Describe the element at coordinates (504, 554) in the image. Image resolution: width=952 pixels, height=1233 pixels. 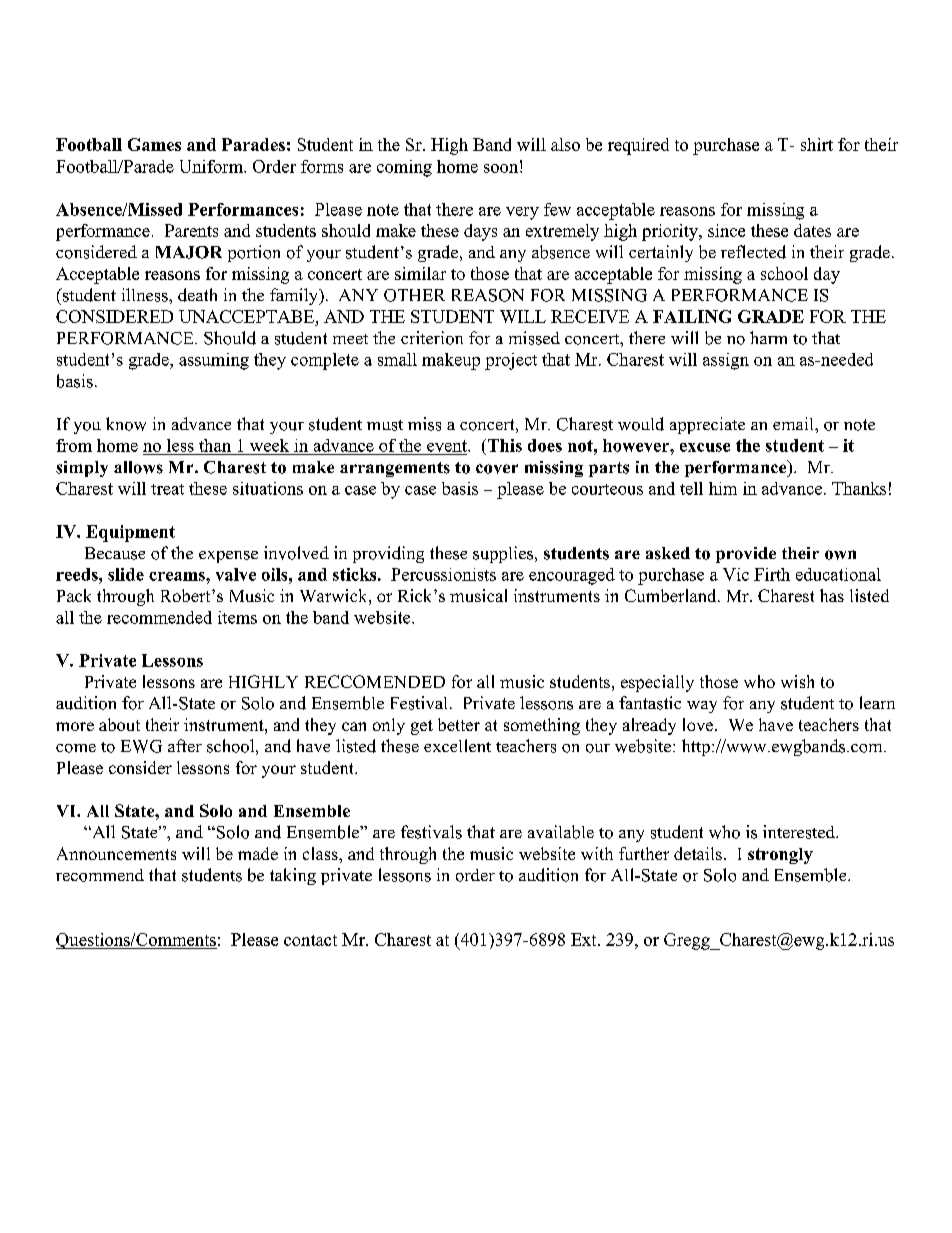
I see `supplies` at that location.
